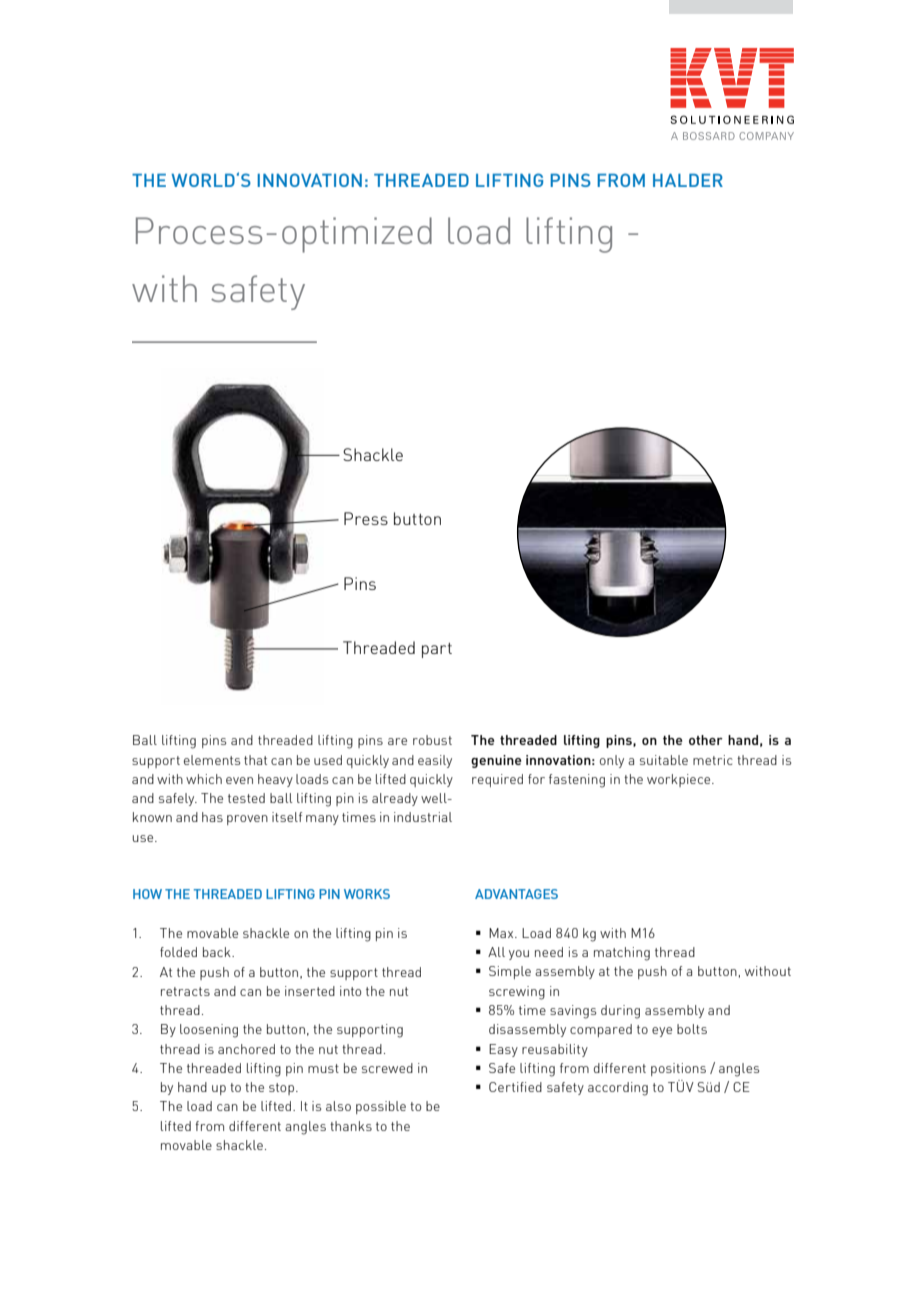 This page has height=1308, width=924. I want to click on stop, so click(281, 1089).
